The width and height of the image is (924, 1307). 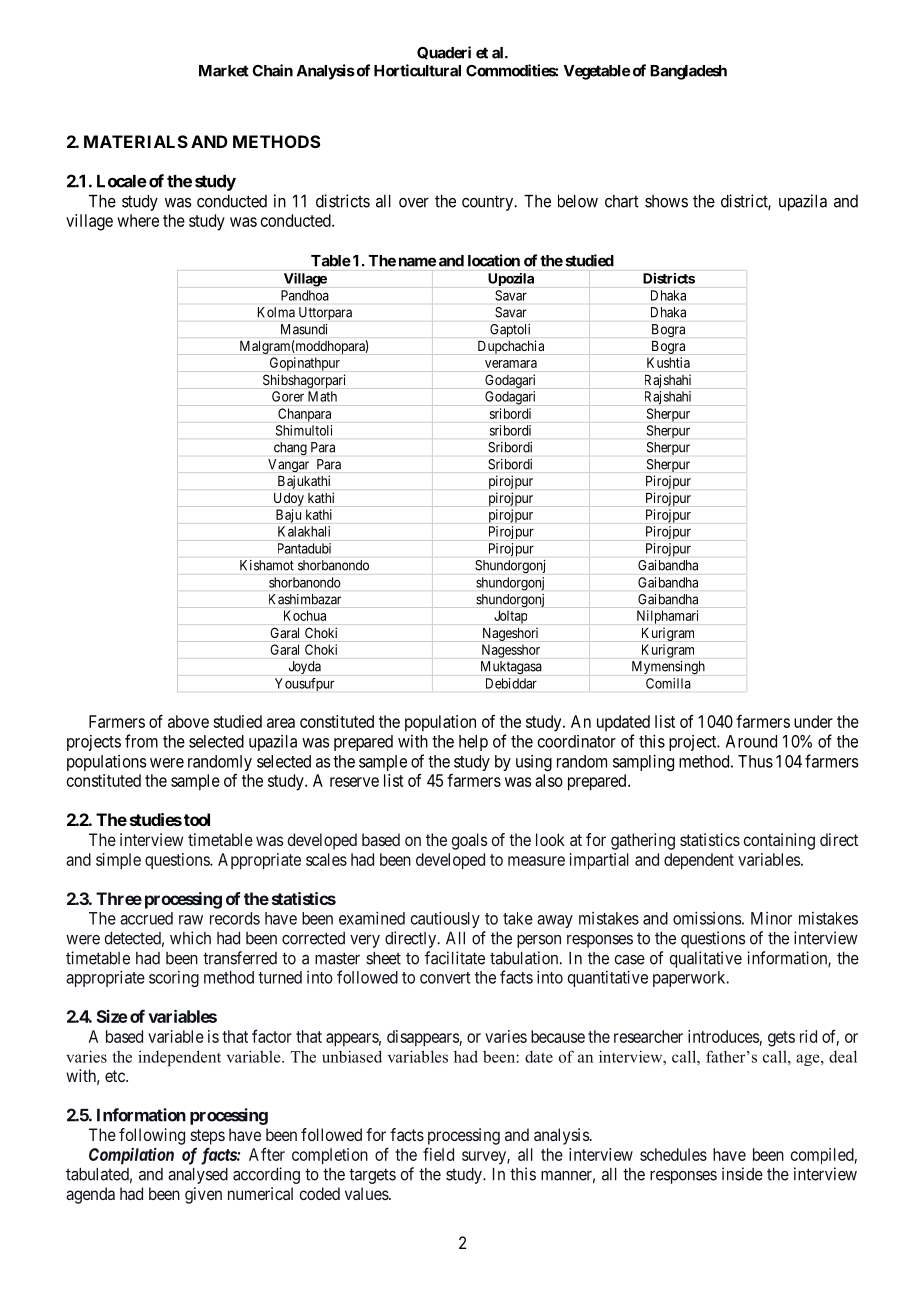 What do you see at coordinates (742, 1174) in the image?
I see `inside` at bounding box center [742, 1174].
